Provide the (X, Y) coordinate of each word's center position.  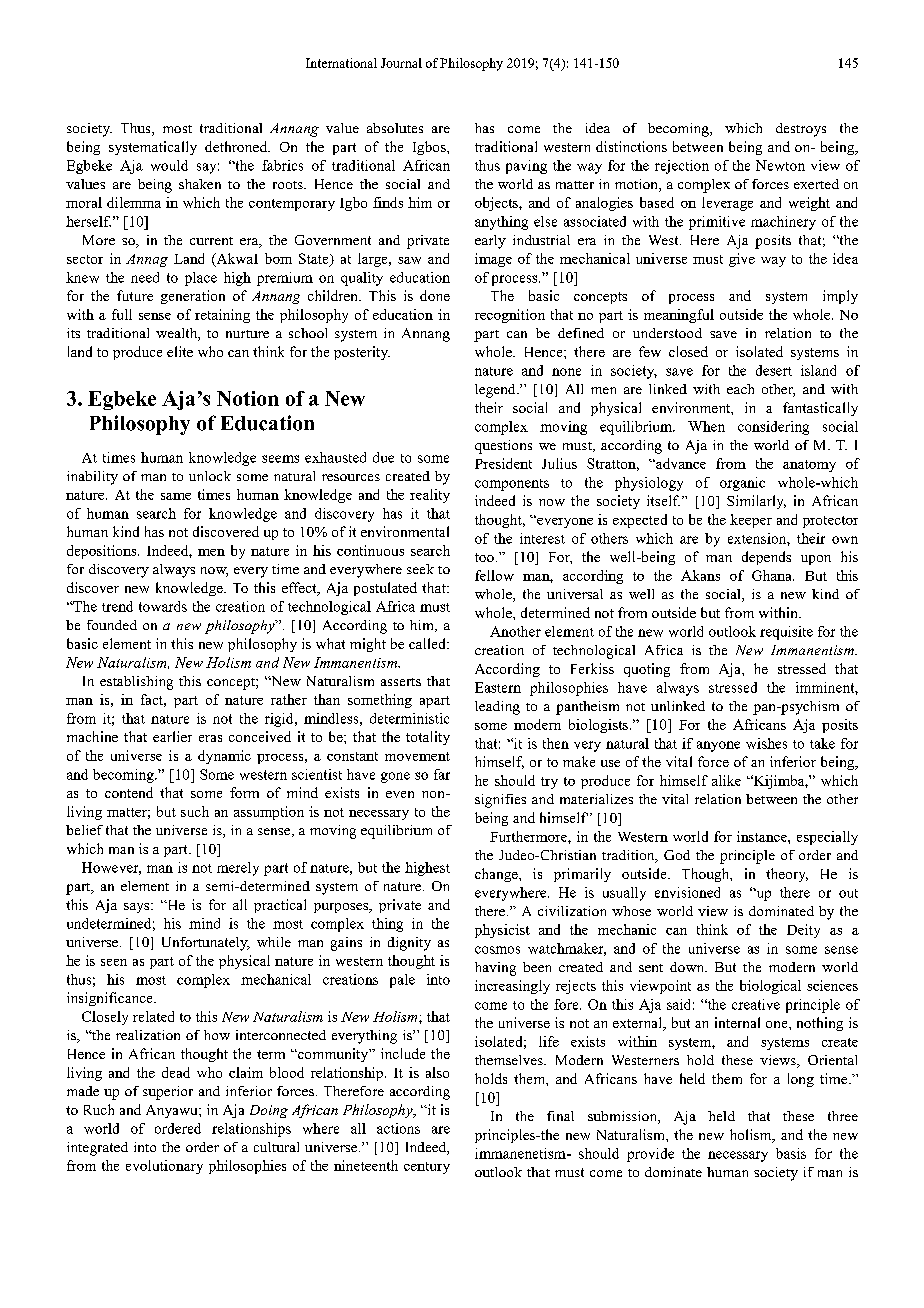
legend (496, 391)
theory (787, 875)
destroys (801, 130)
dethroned (237, 146)
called (428, 643)
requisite (786, 633)
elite (180, 351)
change (497, 875)
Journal (401, 63)
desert (774, 370)
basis (791, 1153)
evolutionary (164, 1167)
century (427, 1168)
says (138, 908)
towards (163, 606)
